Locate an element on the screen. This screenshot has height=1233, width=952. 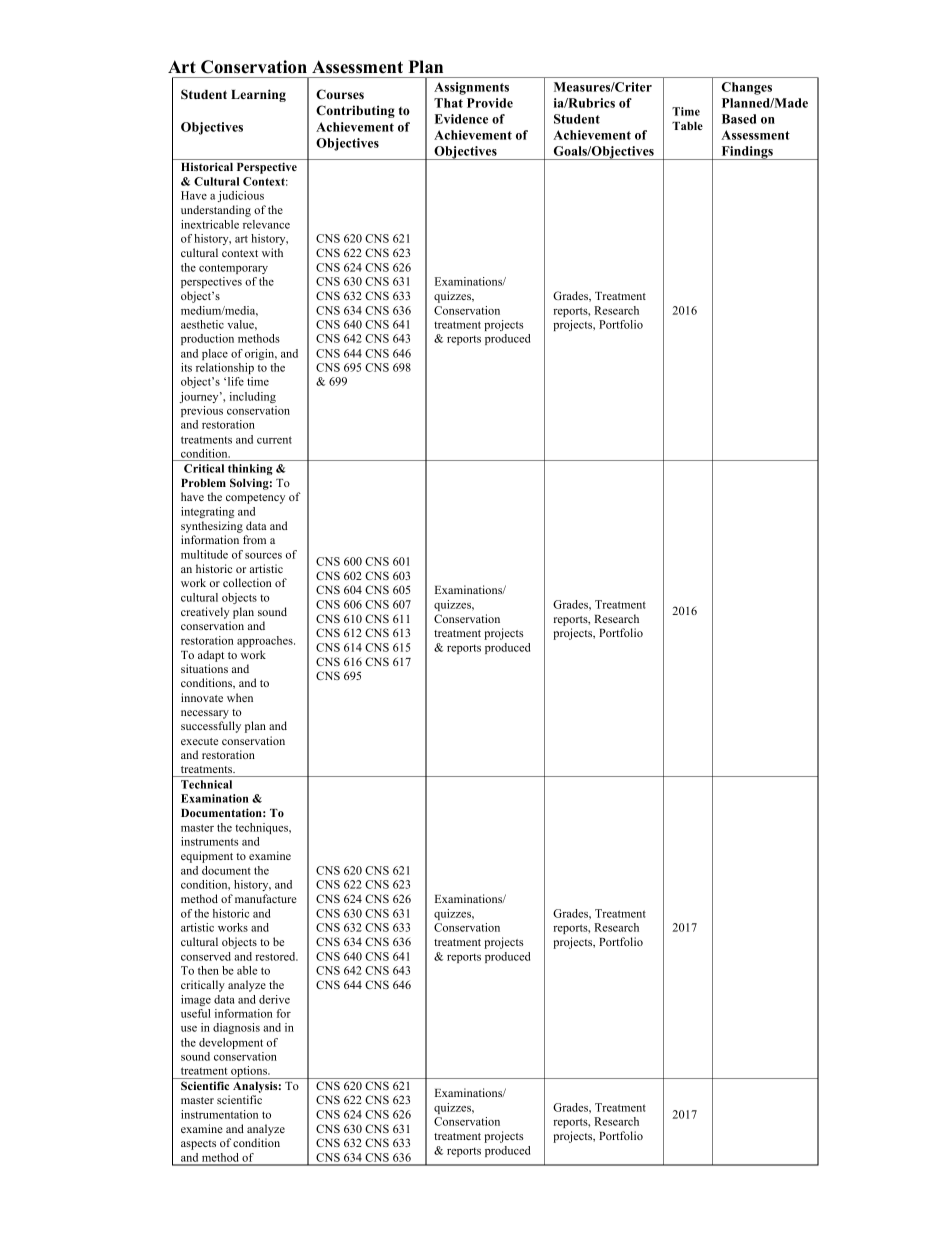
Evidence is located at coordinates (461, 119).
